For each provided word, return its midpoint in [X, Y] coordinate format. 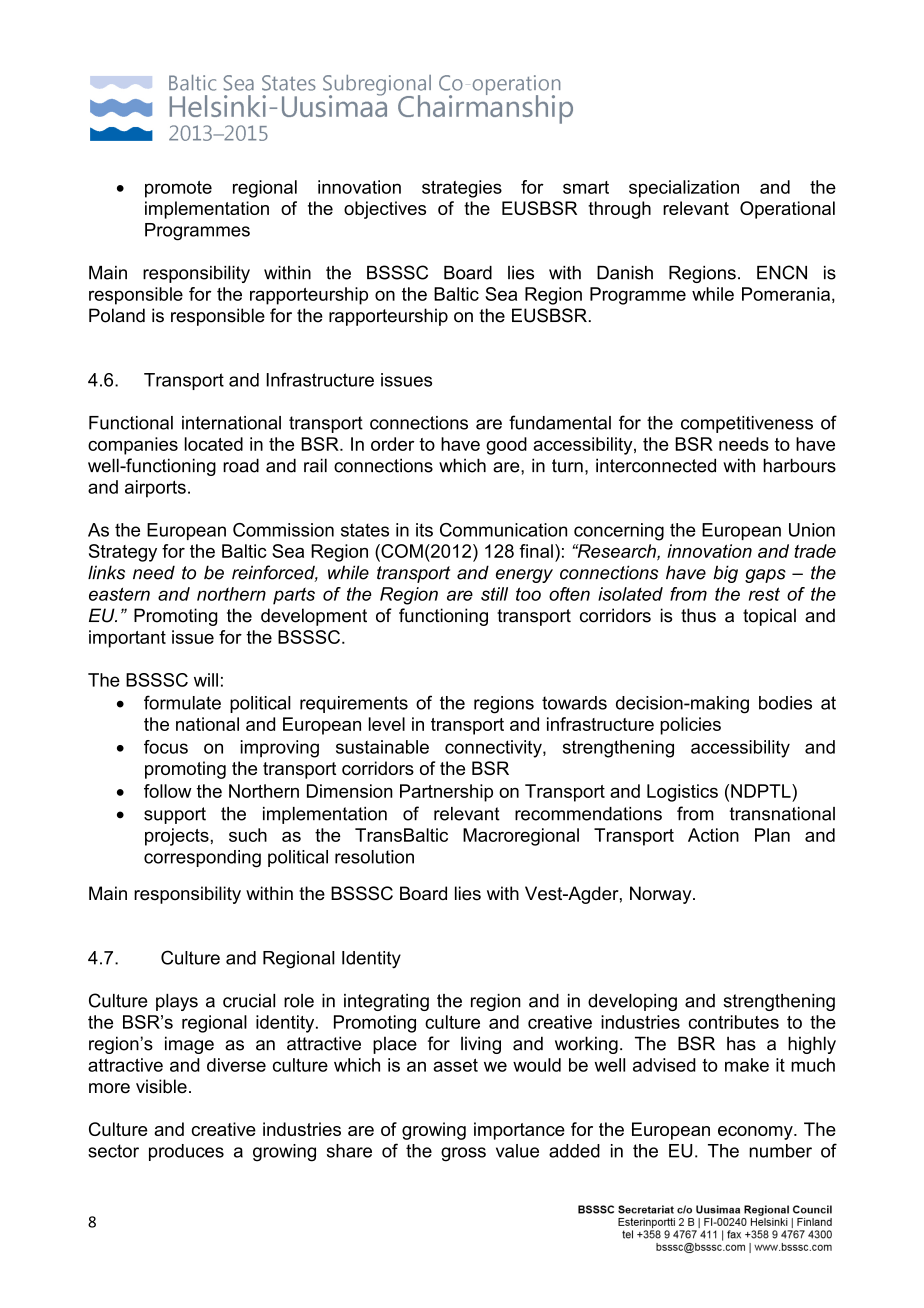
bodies [785, 703]
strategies [462, 189]
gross [463, 1154]
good [506, 446]
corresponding [202, 859]
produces [186, 1152]
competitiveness [747, 424]
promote [178, 189]
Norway [662, 895]
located [214, 444]
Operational [787, 210]
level [387, 724]
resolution [374, 857]
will [206, 680]
